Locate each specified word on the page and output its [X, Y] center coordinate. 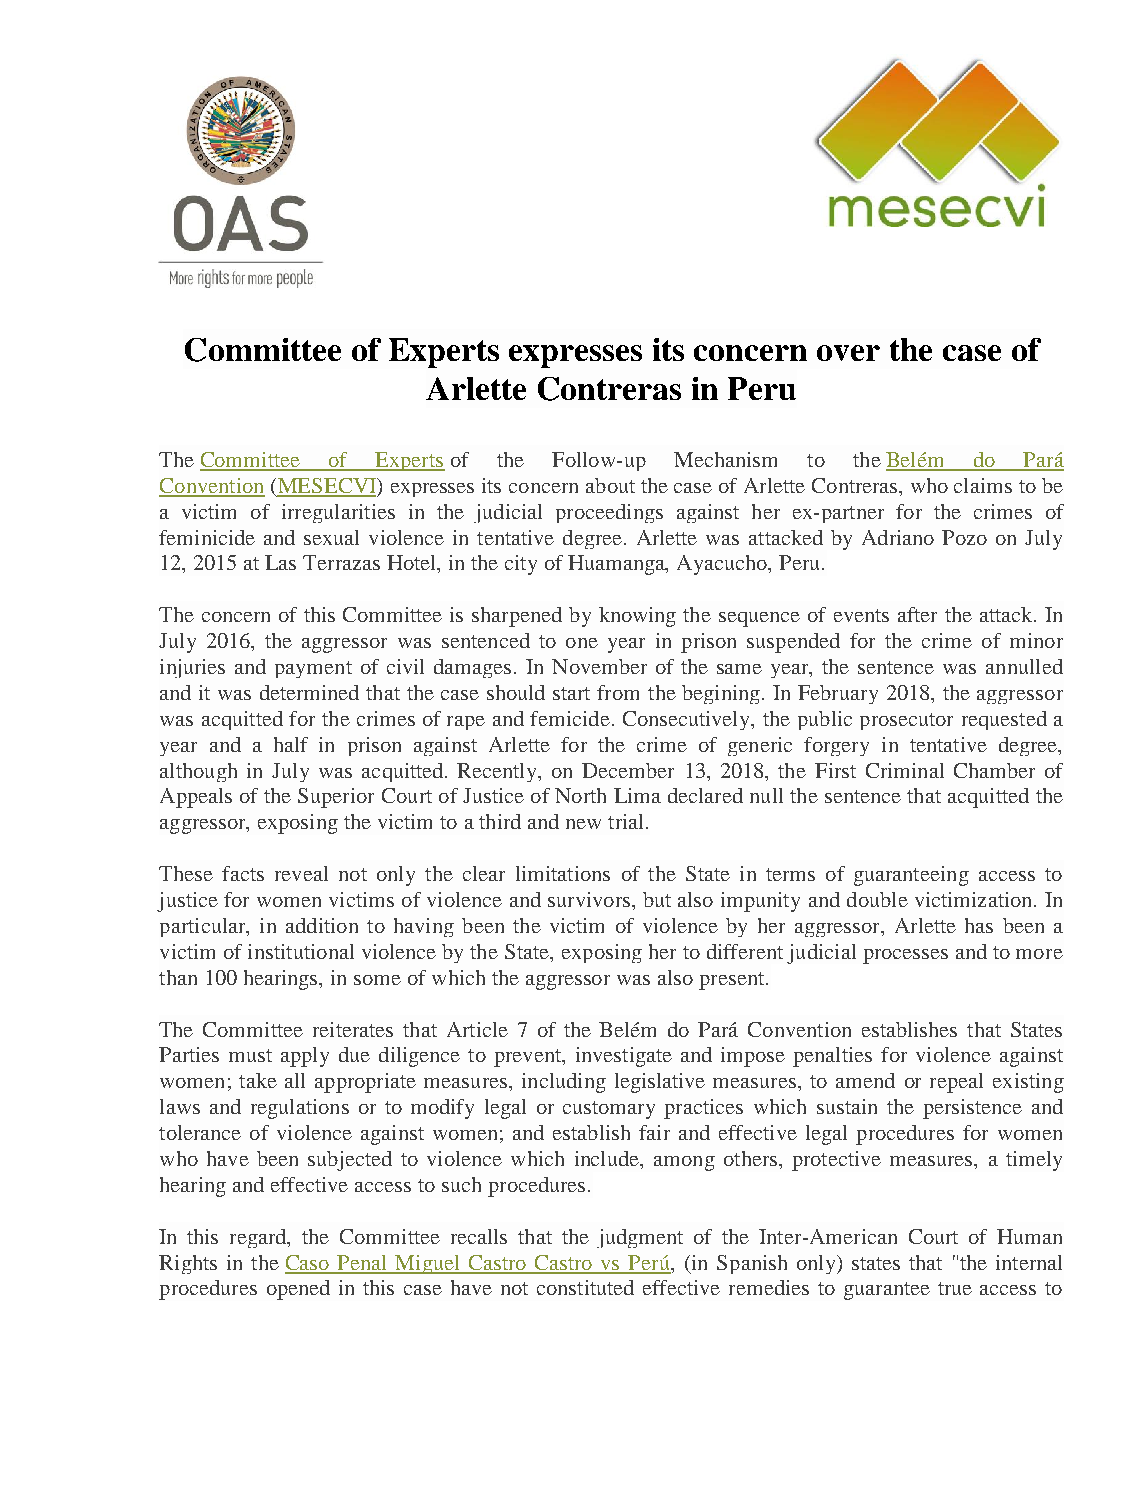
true [955, 1288]
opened [298, 1290]
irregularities [338, 513]
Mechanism [725, 459]
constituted [585, 1287]
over [848, 353]
